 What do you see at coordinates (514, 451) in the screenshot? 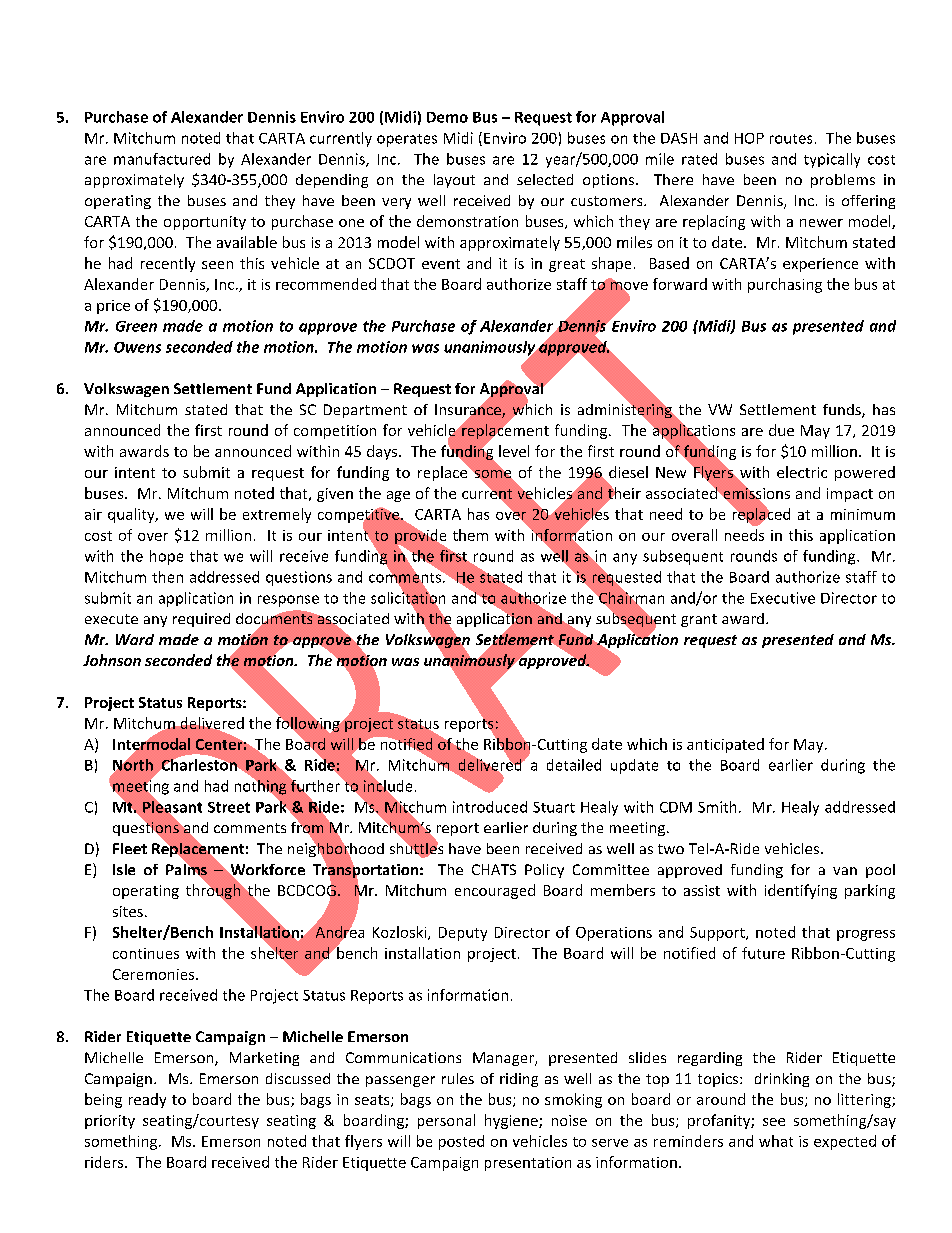
I see `level` at bounding box center [514, 451].
